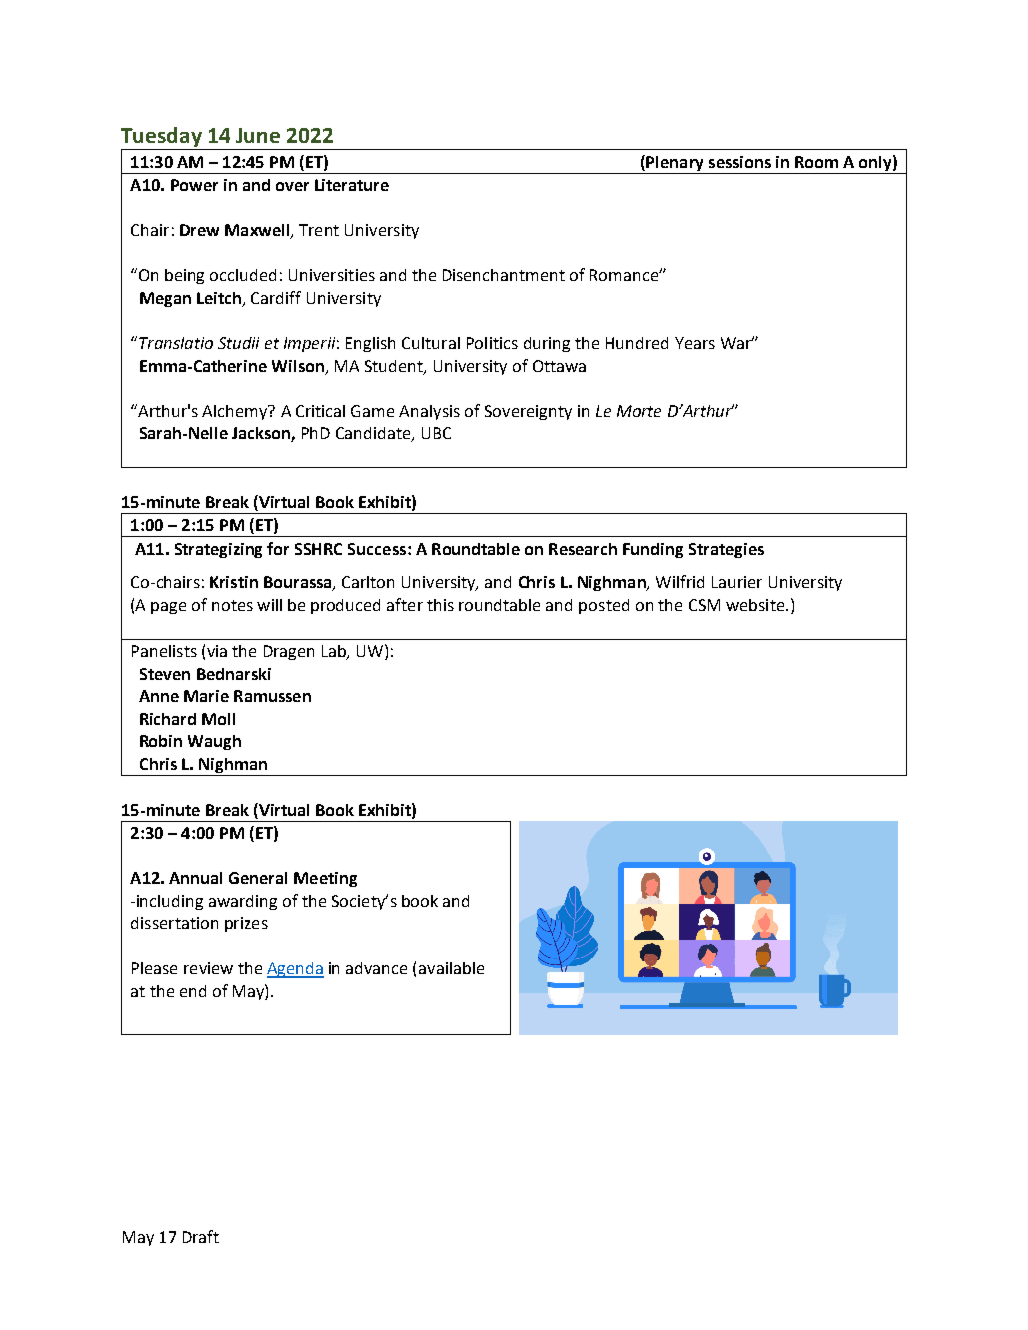  Describe the element at coordinates (451, 968) in the screenshot. I see `available` at that location.
